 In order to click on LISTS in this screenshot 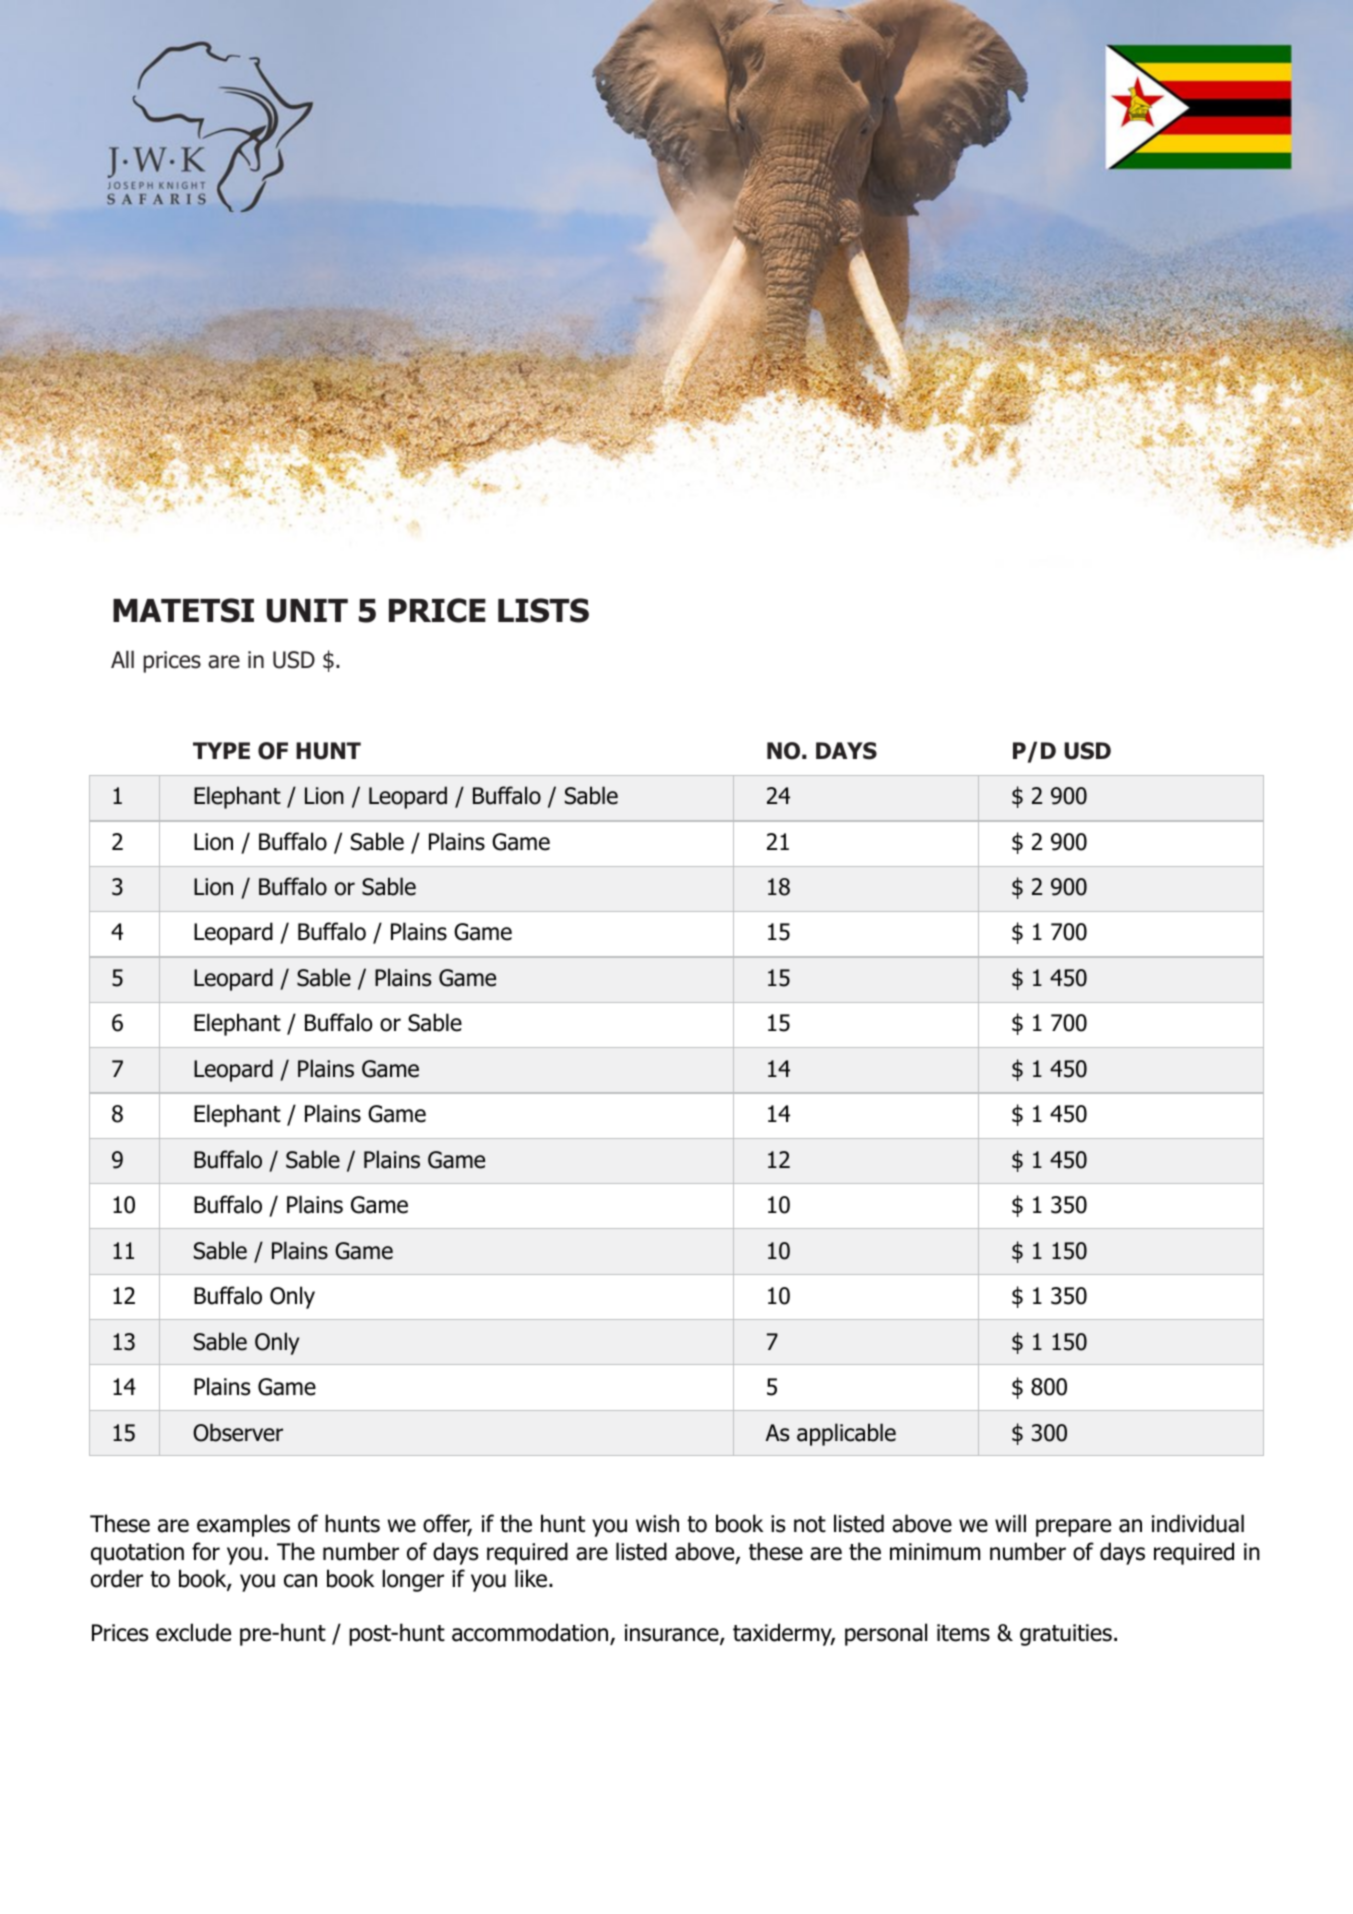, I will do `click(543, 610)`.
